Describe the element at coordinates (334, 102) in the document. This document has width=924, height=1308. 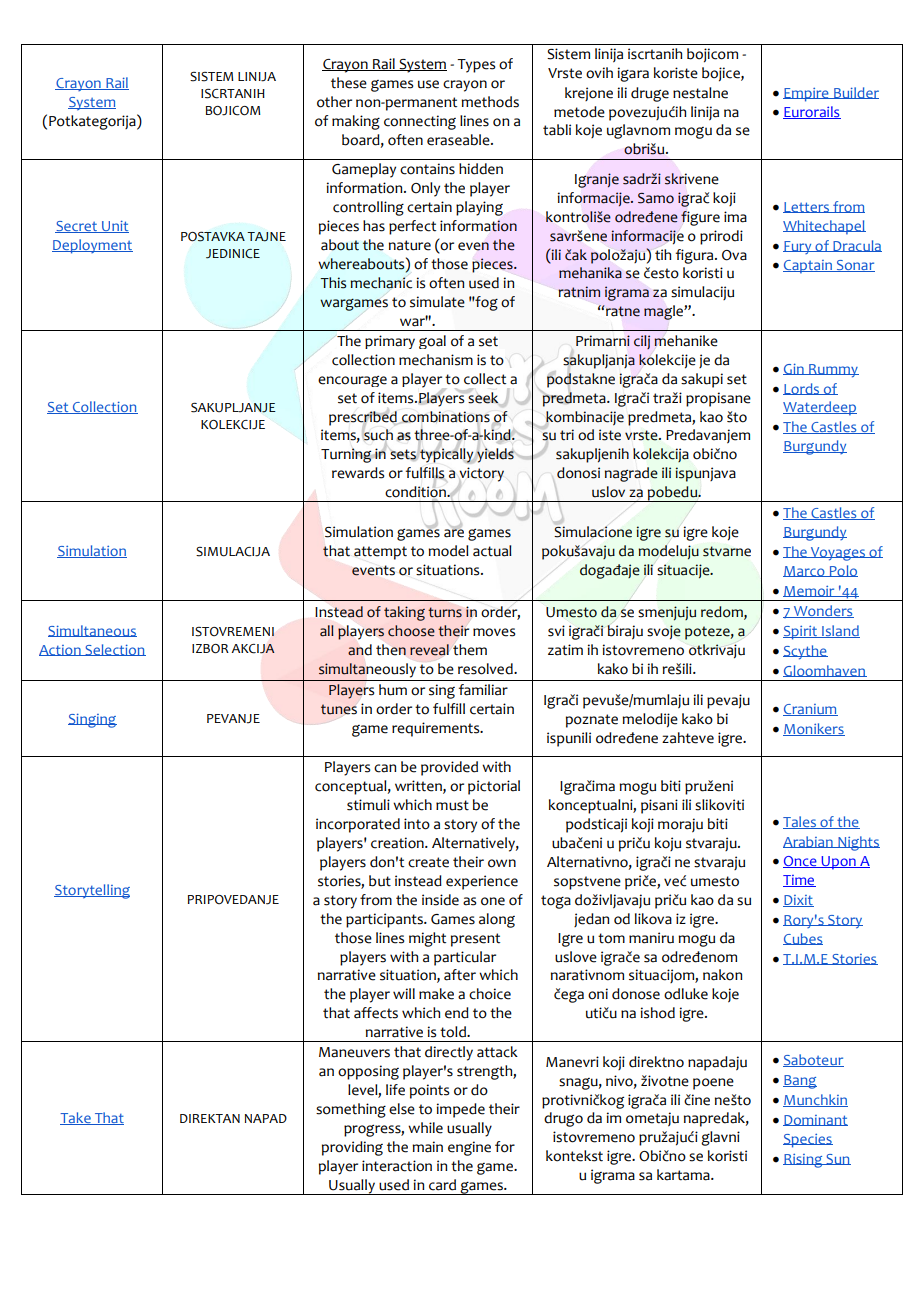
I see `other` at that location.
